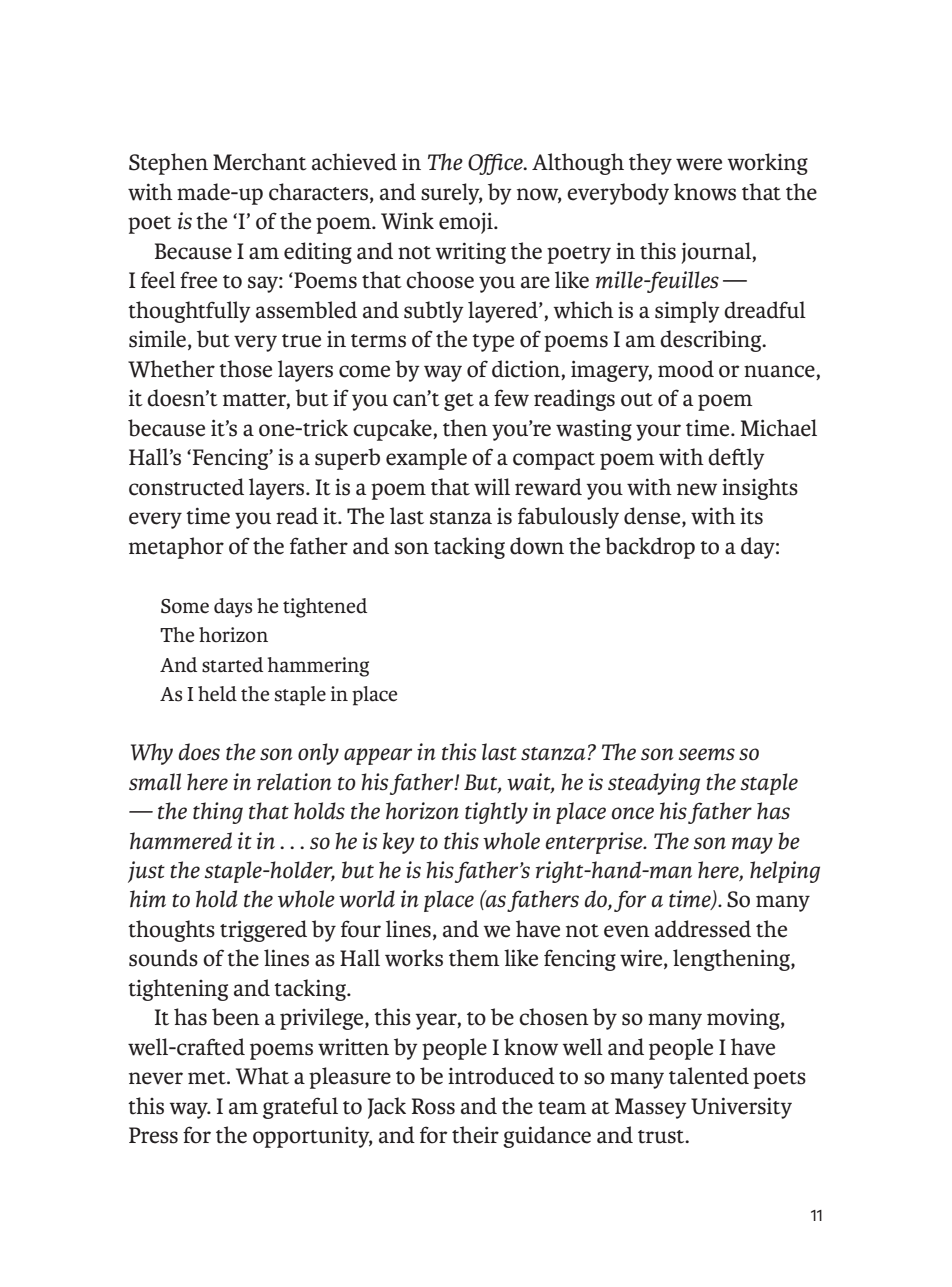 The image size is (952, 1287). Describe the element at coordinates (245, 369) in the screenshot. I see `those` at that location.
